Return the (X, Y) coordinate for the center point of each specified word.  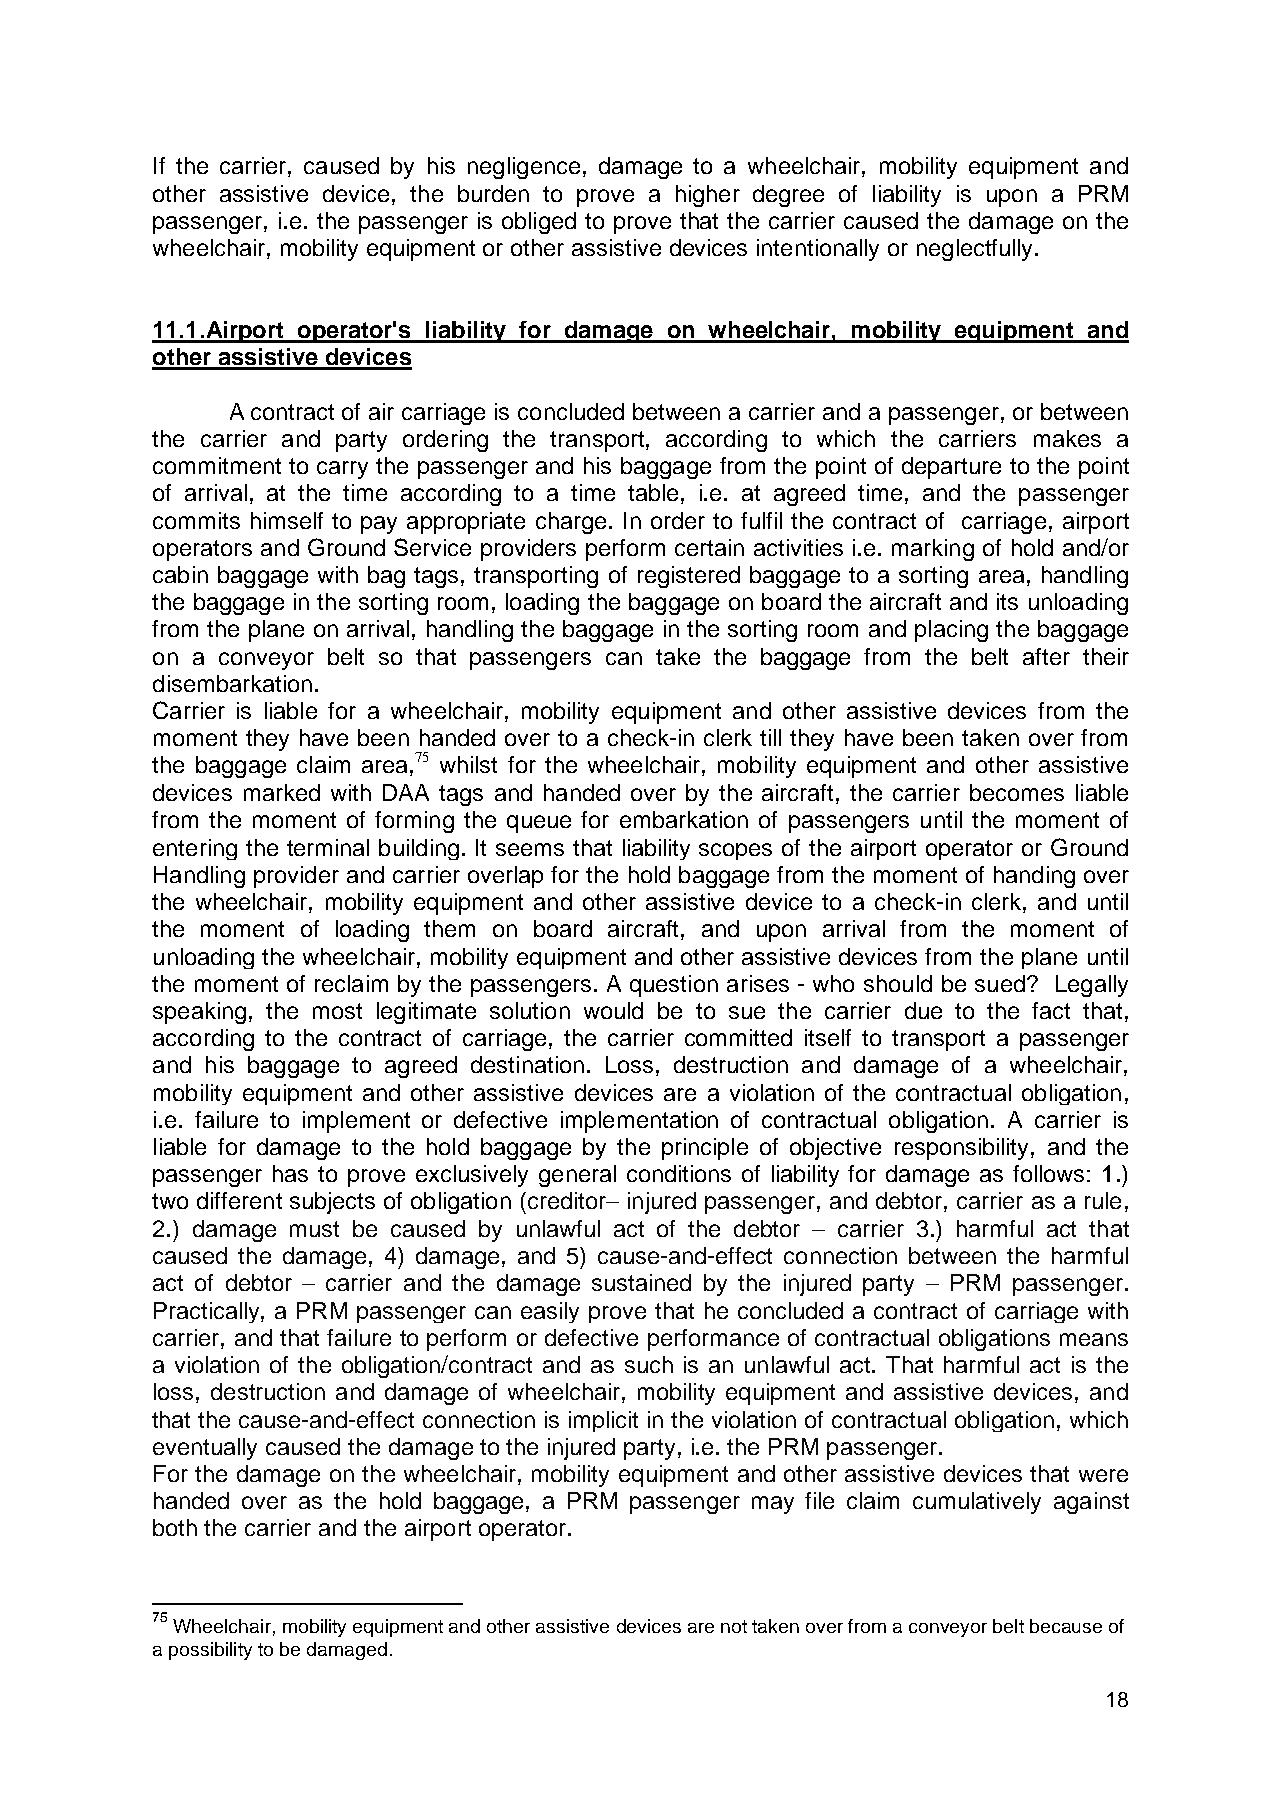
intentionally (818, 250)
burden (493, 193)
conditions (679, 1173)
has (290, 1173)
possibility (210, 1651)
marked (282, 792)
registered (689, 577)
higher (708, 196)
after (1046, 656)
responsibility (963, 1149)
